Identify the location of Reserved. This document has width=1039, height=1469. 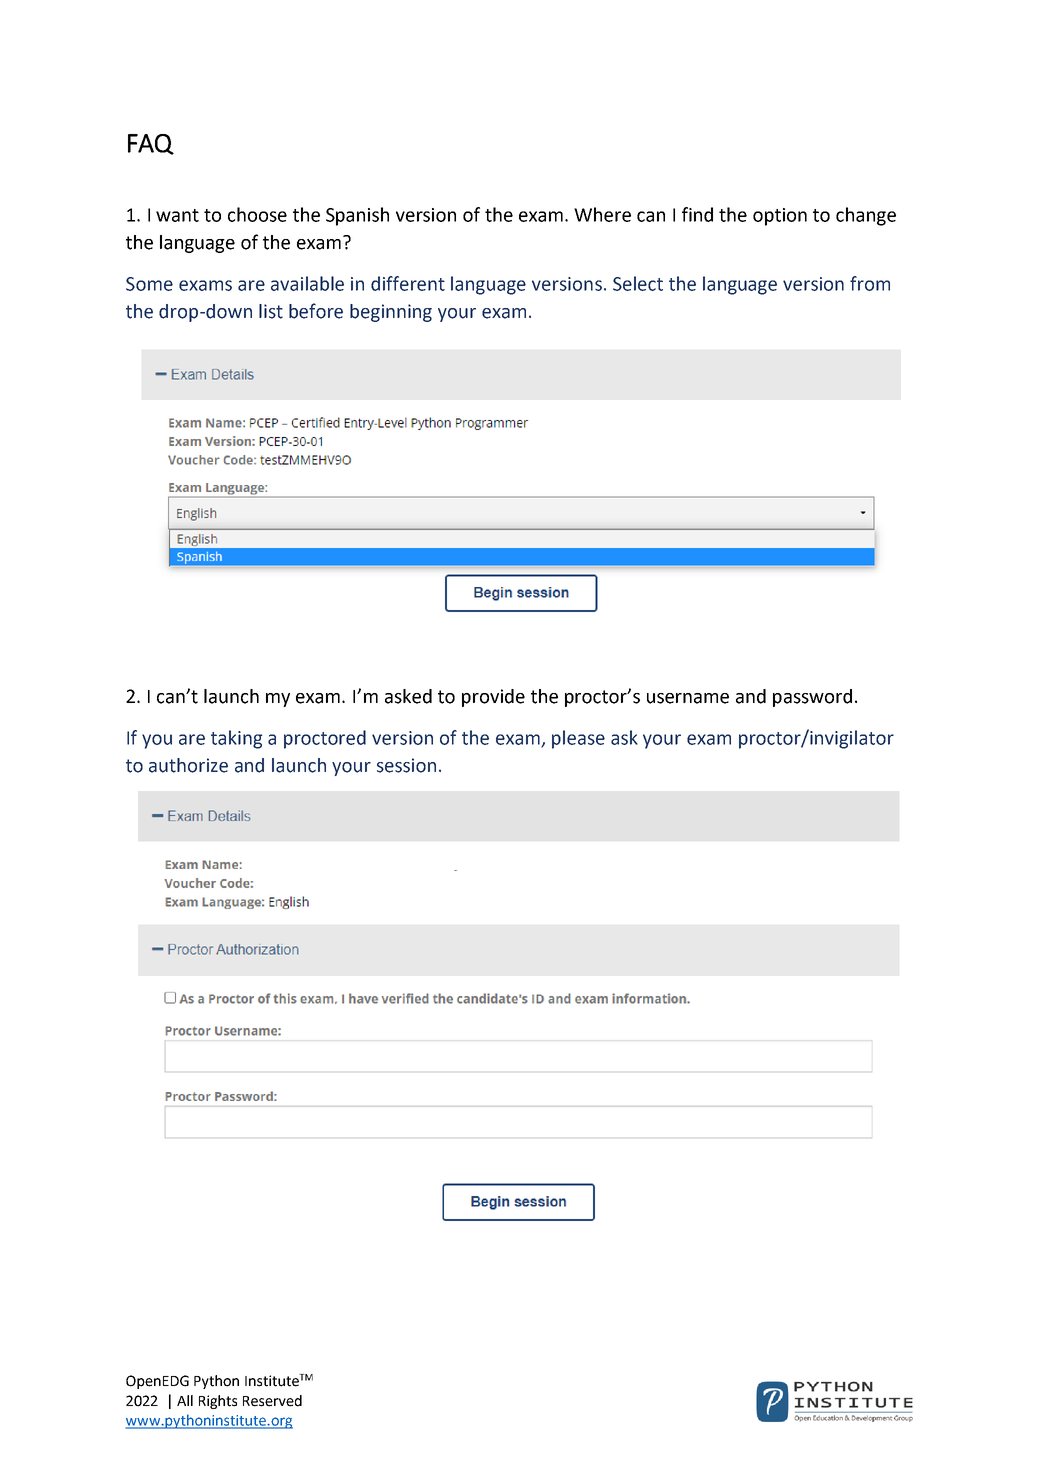
(272, 1401).
